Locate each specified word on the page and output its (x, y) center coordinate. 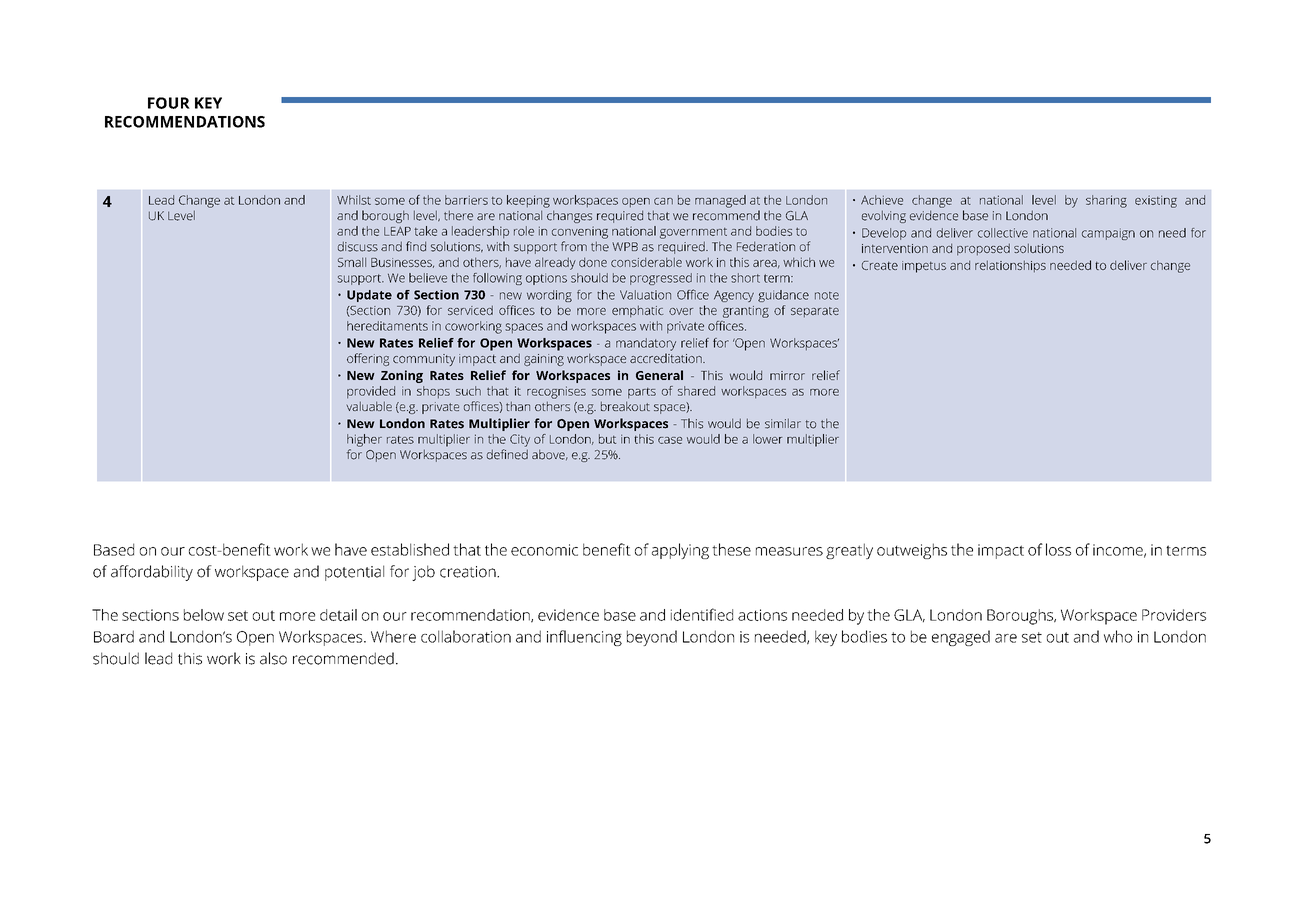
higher (364, 440)
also (273, 658)
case (670, 440)
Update (369, 296)
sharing (1106, 201)
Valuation (645, 295)
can (663, 201)
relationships (1010, 266)
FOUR (169, 103)
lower (767, 439)
